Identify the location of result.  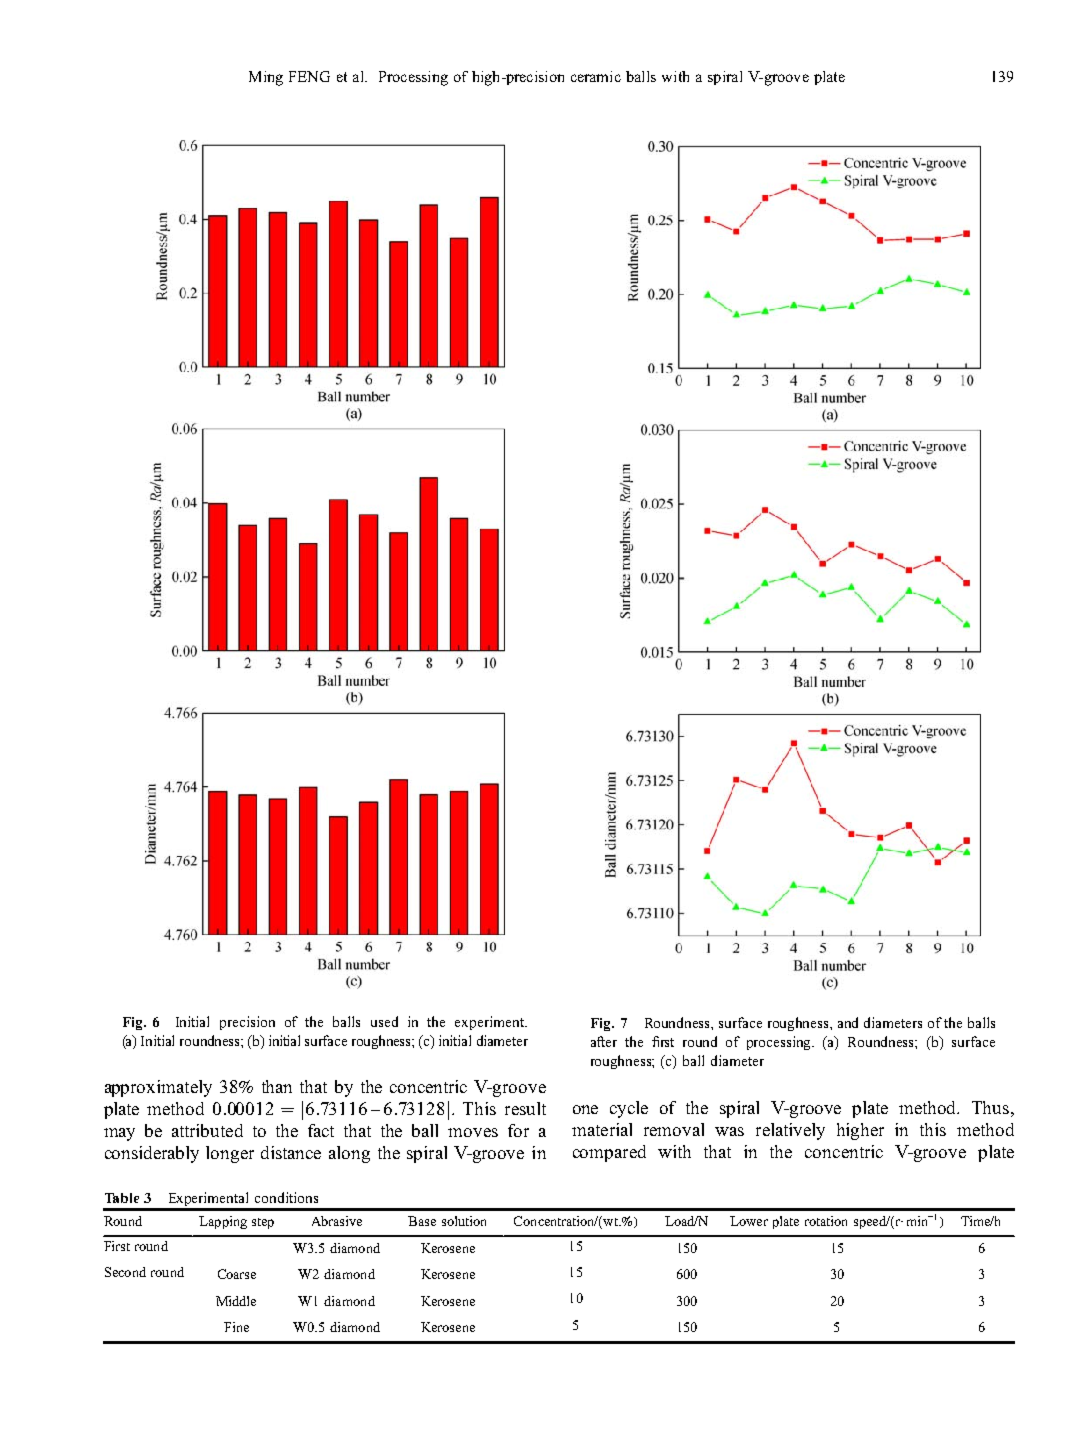
(525, 1108).
